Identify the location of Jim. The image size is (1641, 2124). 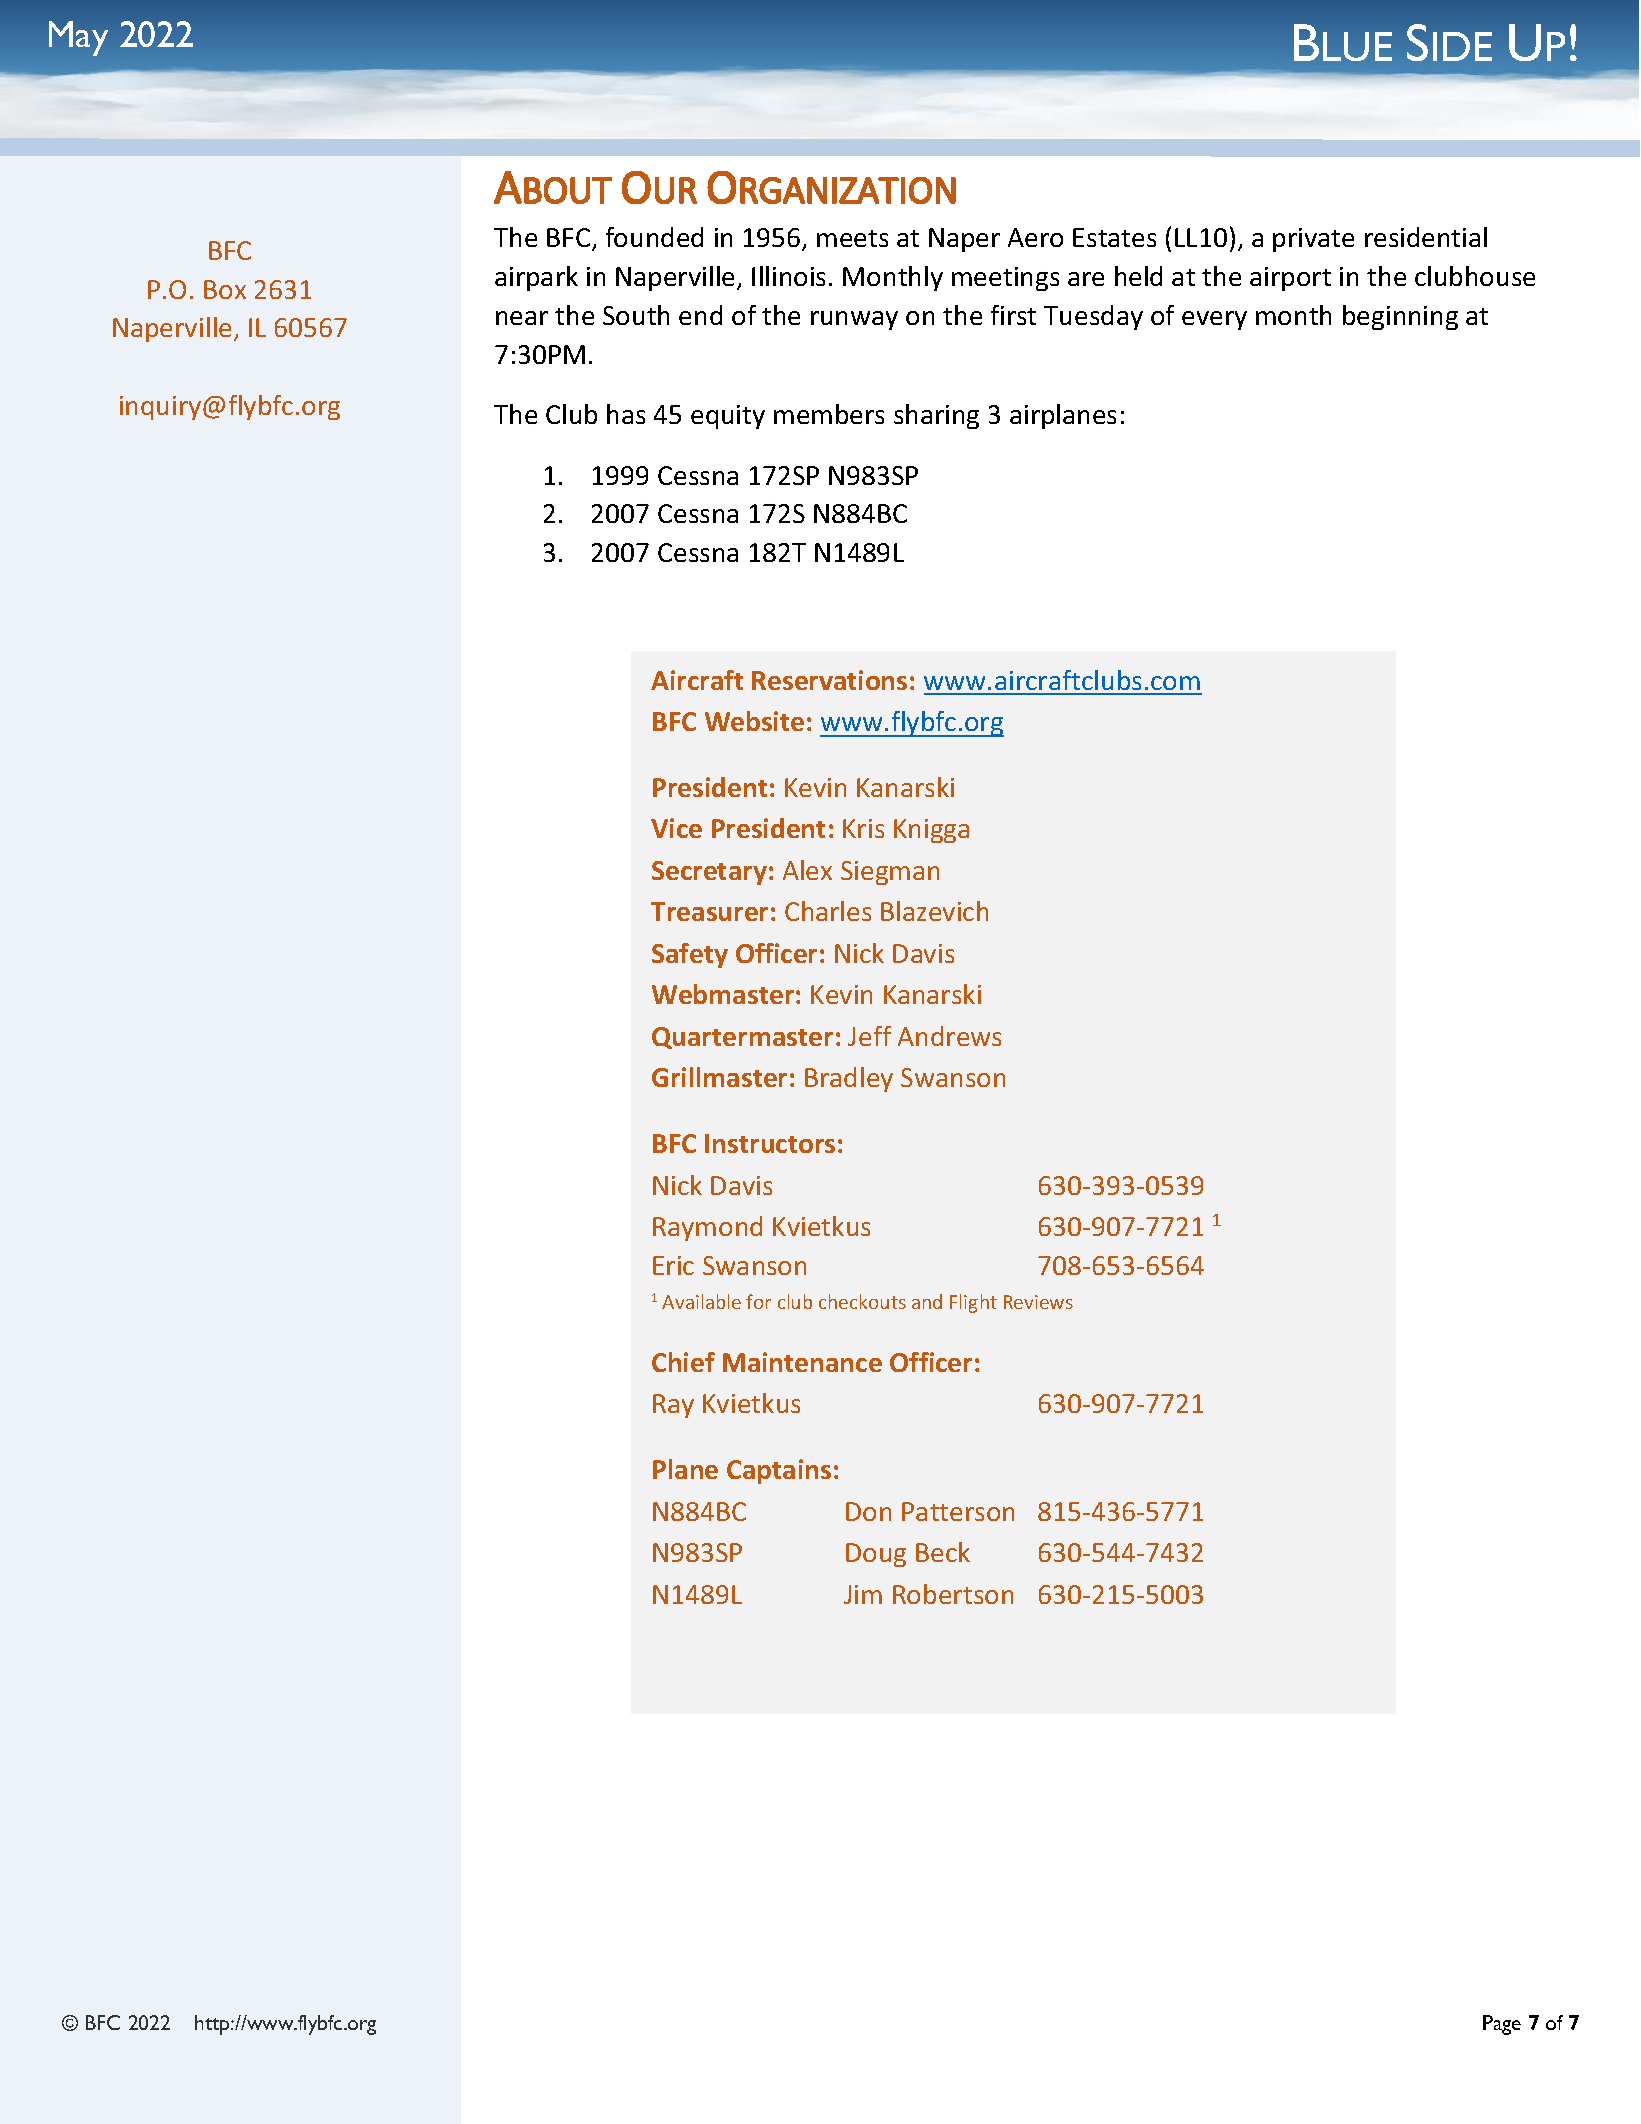
(863, 1594).
